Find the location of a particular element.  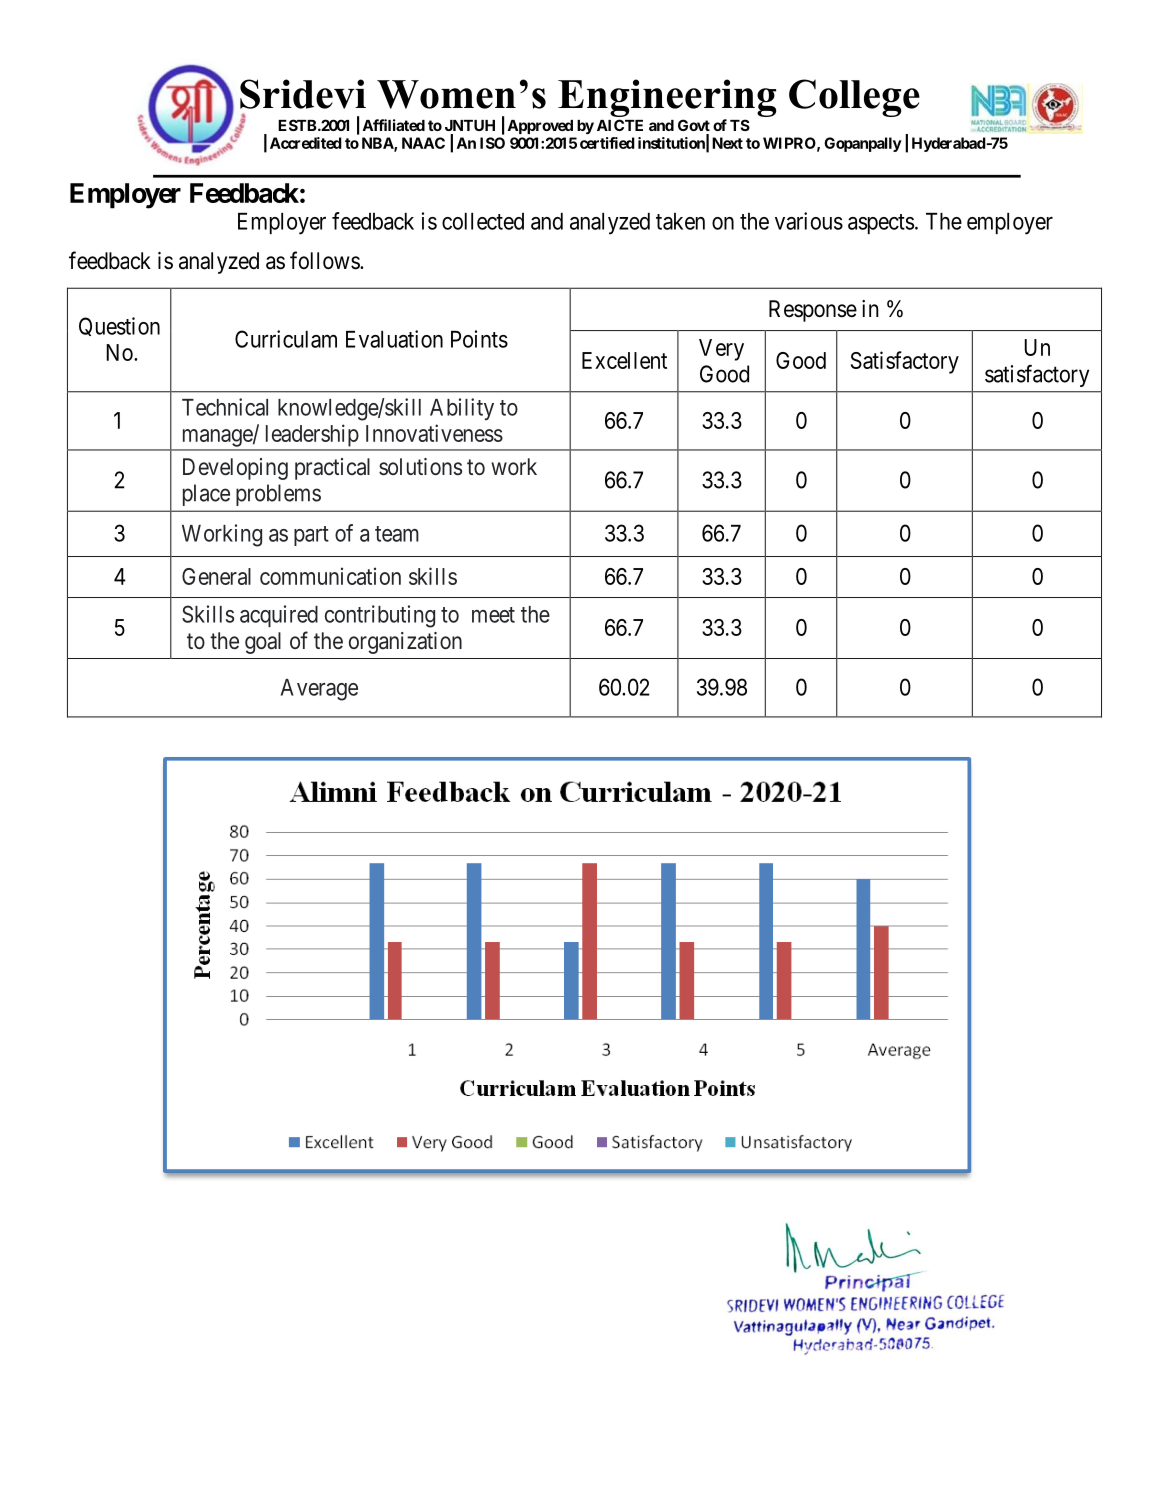

College is located at coordinates (854, 98).
